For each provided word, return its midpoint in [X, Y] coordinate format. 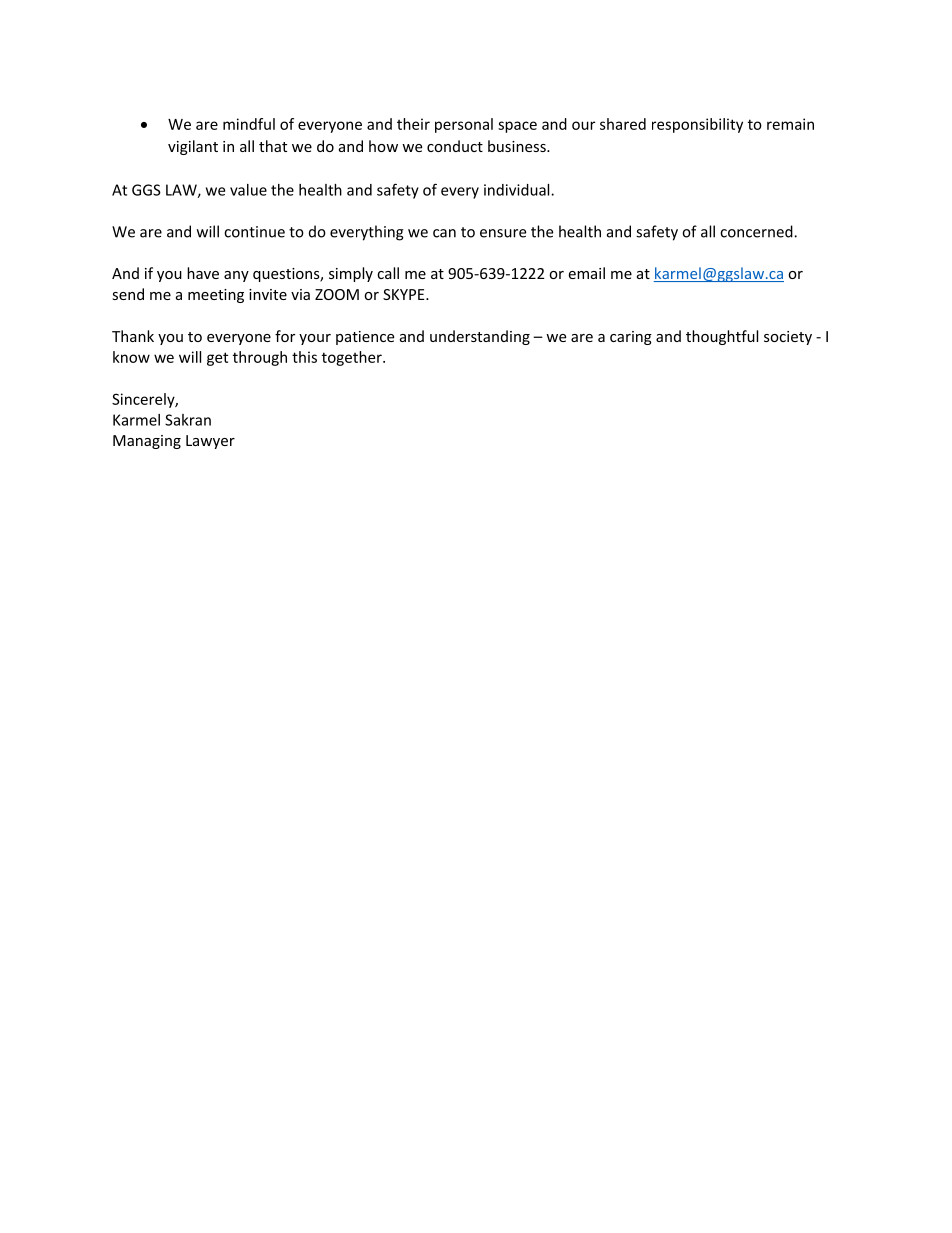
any [236, 276]
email [586, 273]
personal [464, 125]
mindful [249, 124]
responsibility [697, 125]
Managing [147, 442]
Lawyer [210, 442]
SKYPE [405, 294]
